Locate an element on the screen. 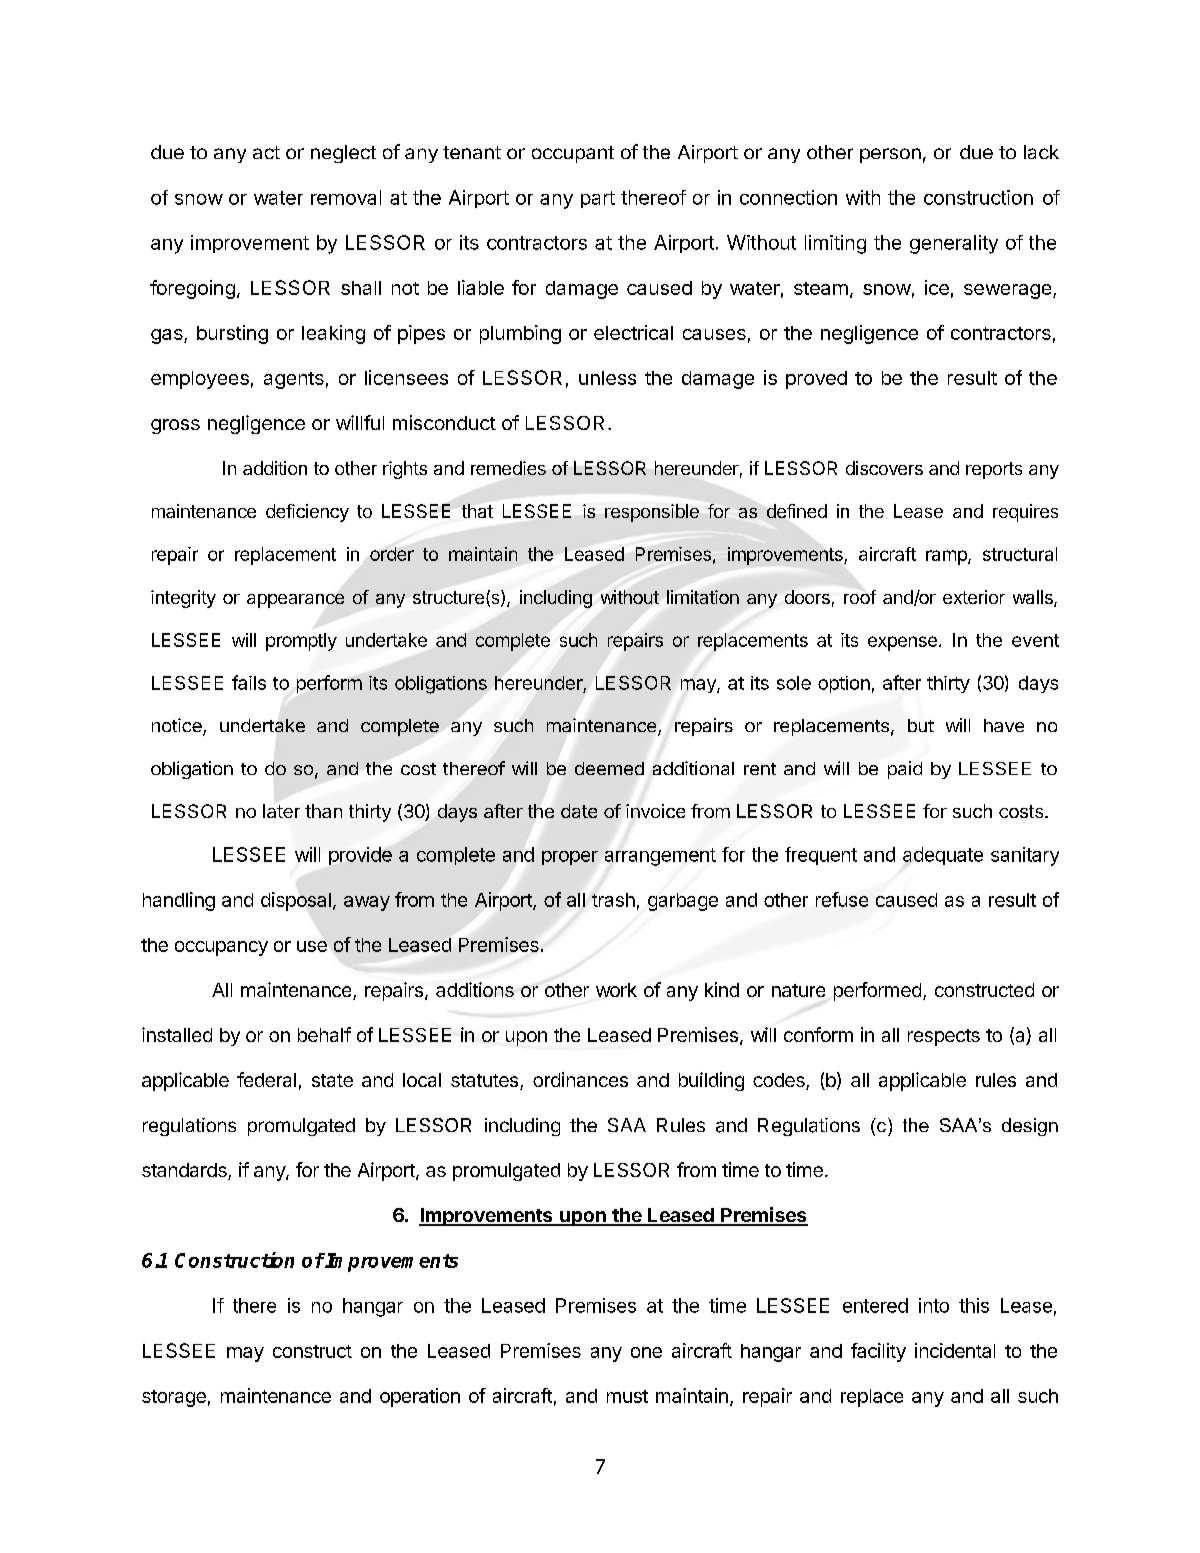 The height and width of the screenshot is (1553, 1200). responsible is located at coordinates (652, 513).
